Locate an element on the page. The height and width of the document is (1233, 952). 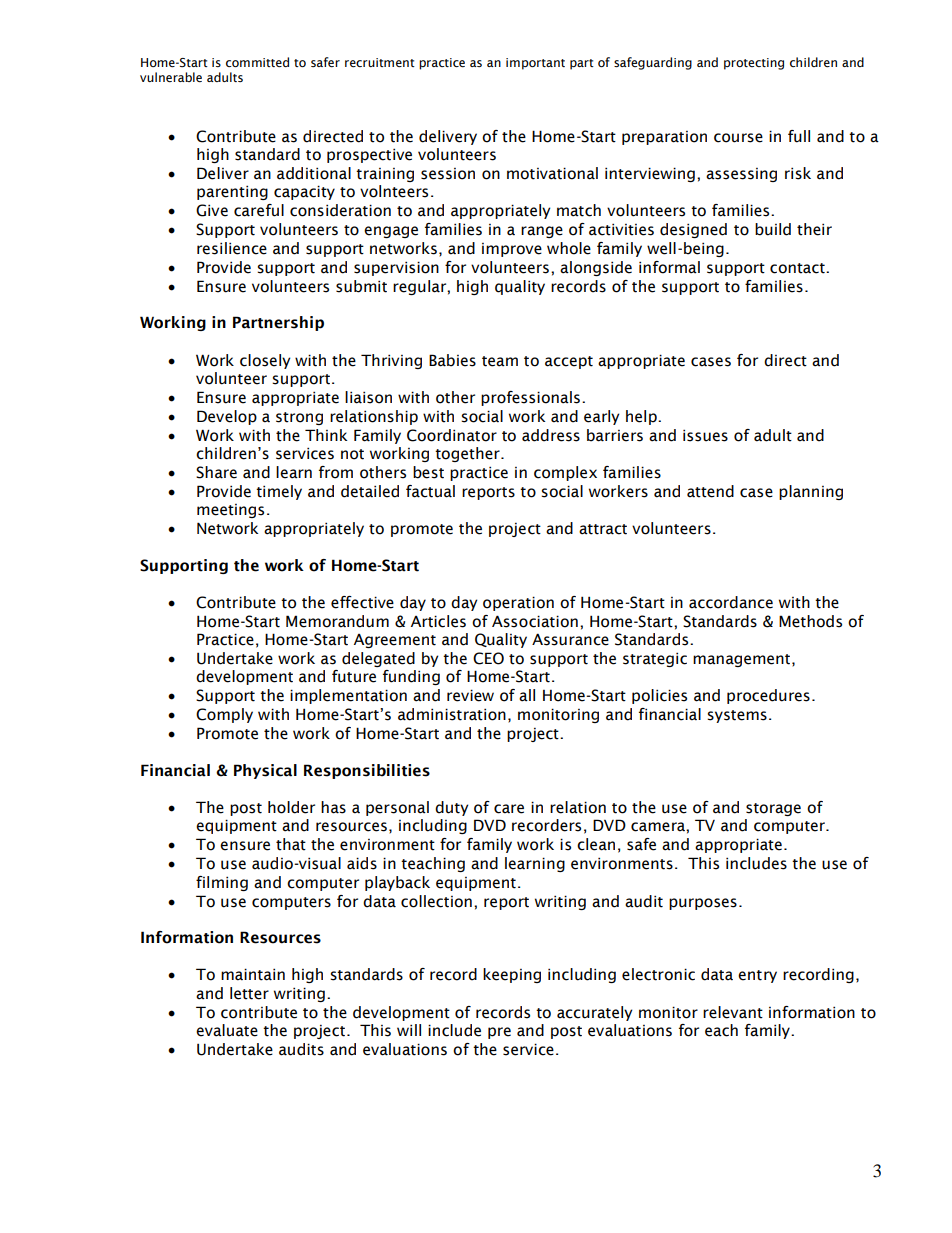
keeping is located at coordinates (512, 975).
